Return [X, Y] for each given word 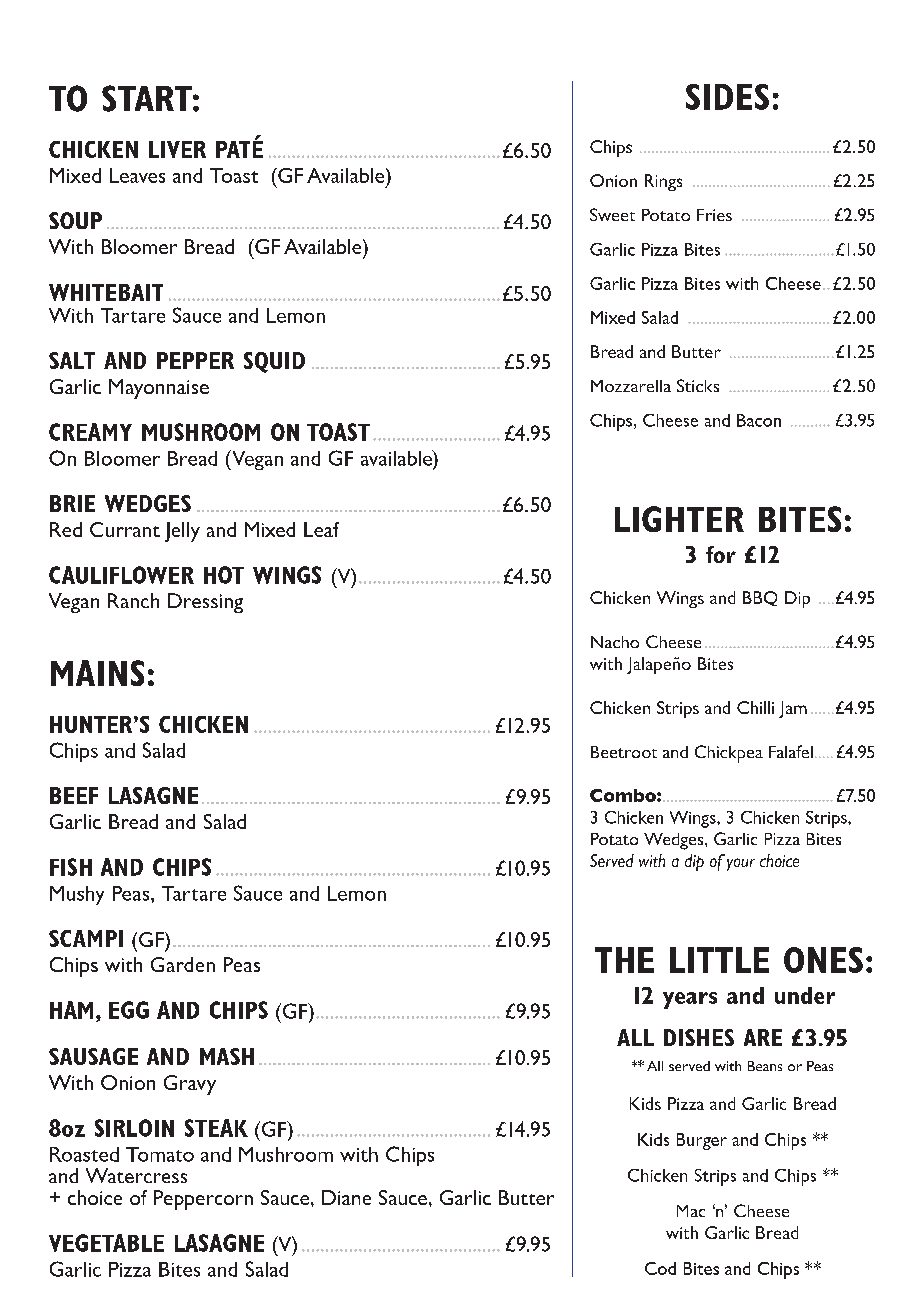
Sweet [612, 214]
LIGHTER [679, 519]
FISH [71, 867]
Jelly [182, 532]
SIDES [727, 97]
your [741, 864]
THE [624, 960]
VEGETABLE [106, 1243]
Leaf [321, 529]
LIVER [177, 149]
